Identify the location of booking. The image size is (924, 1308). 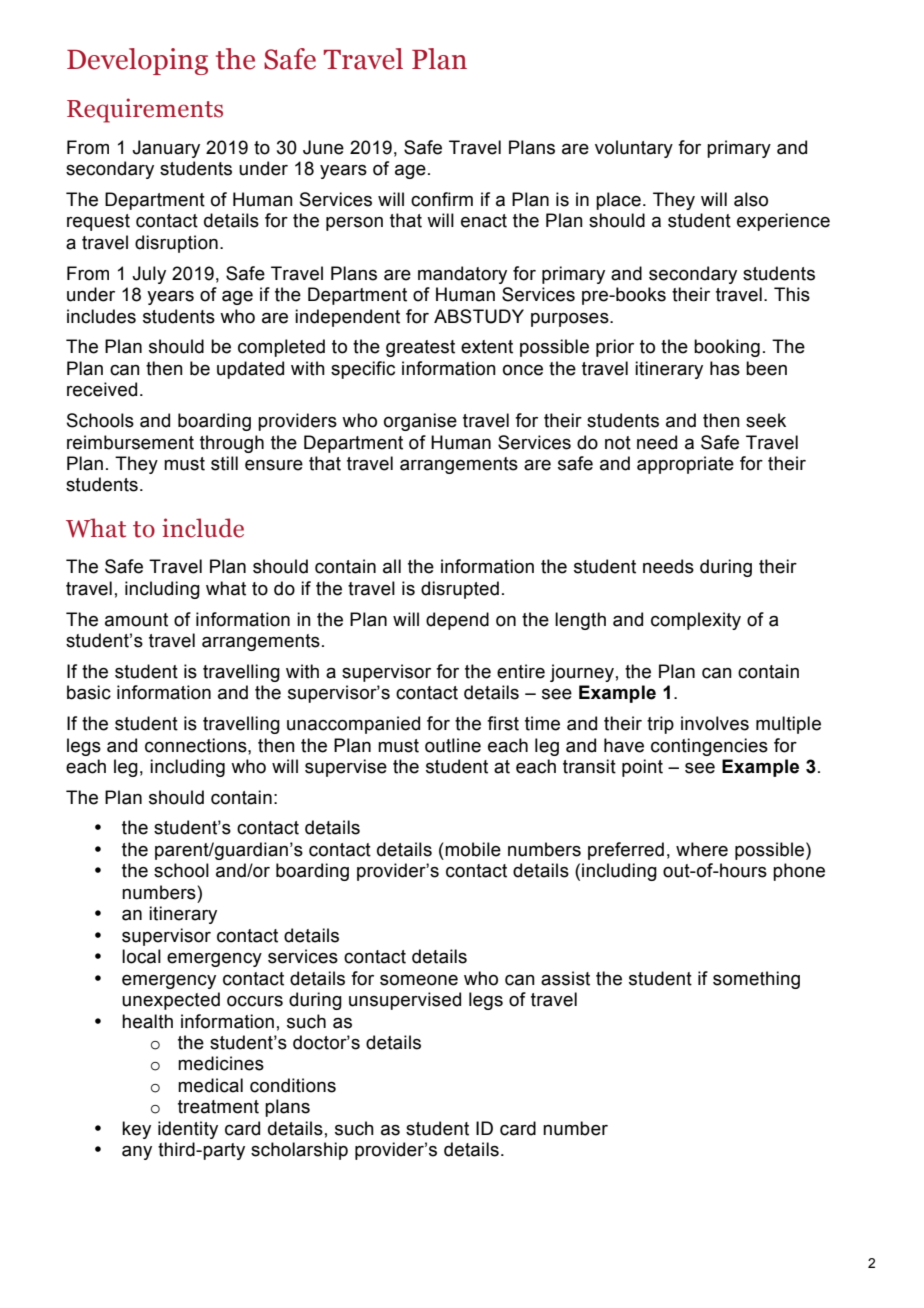
(727, 348).
